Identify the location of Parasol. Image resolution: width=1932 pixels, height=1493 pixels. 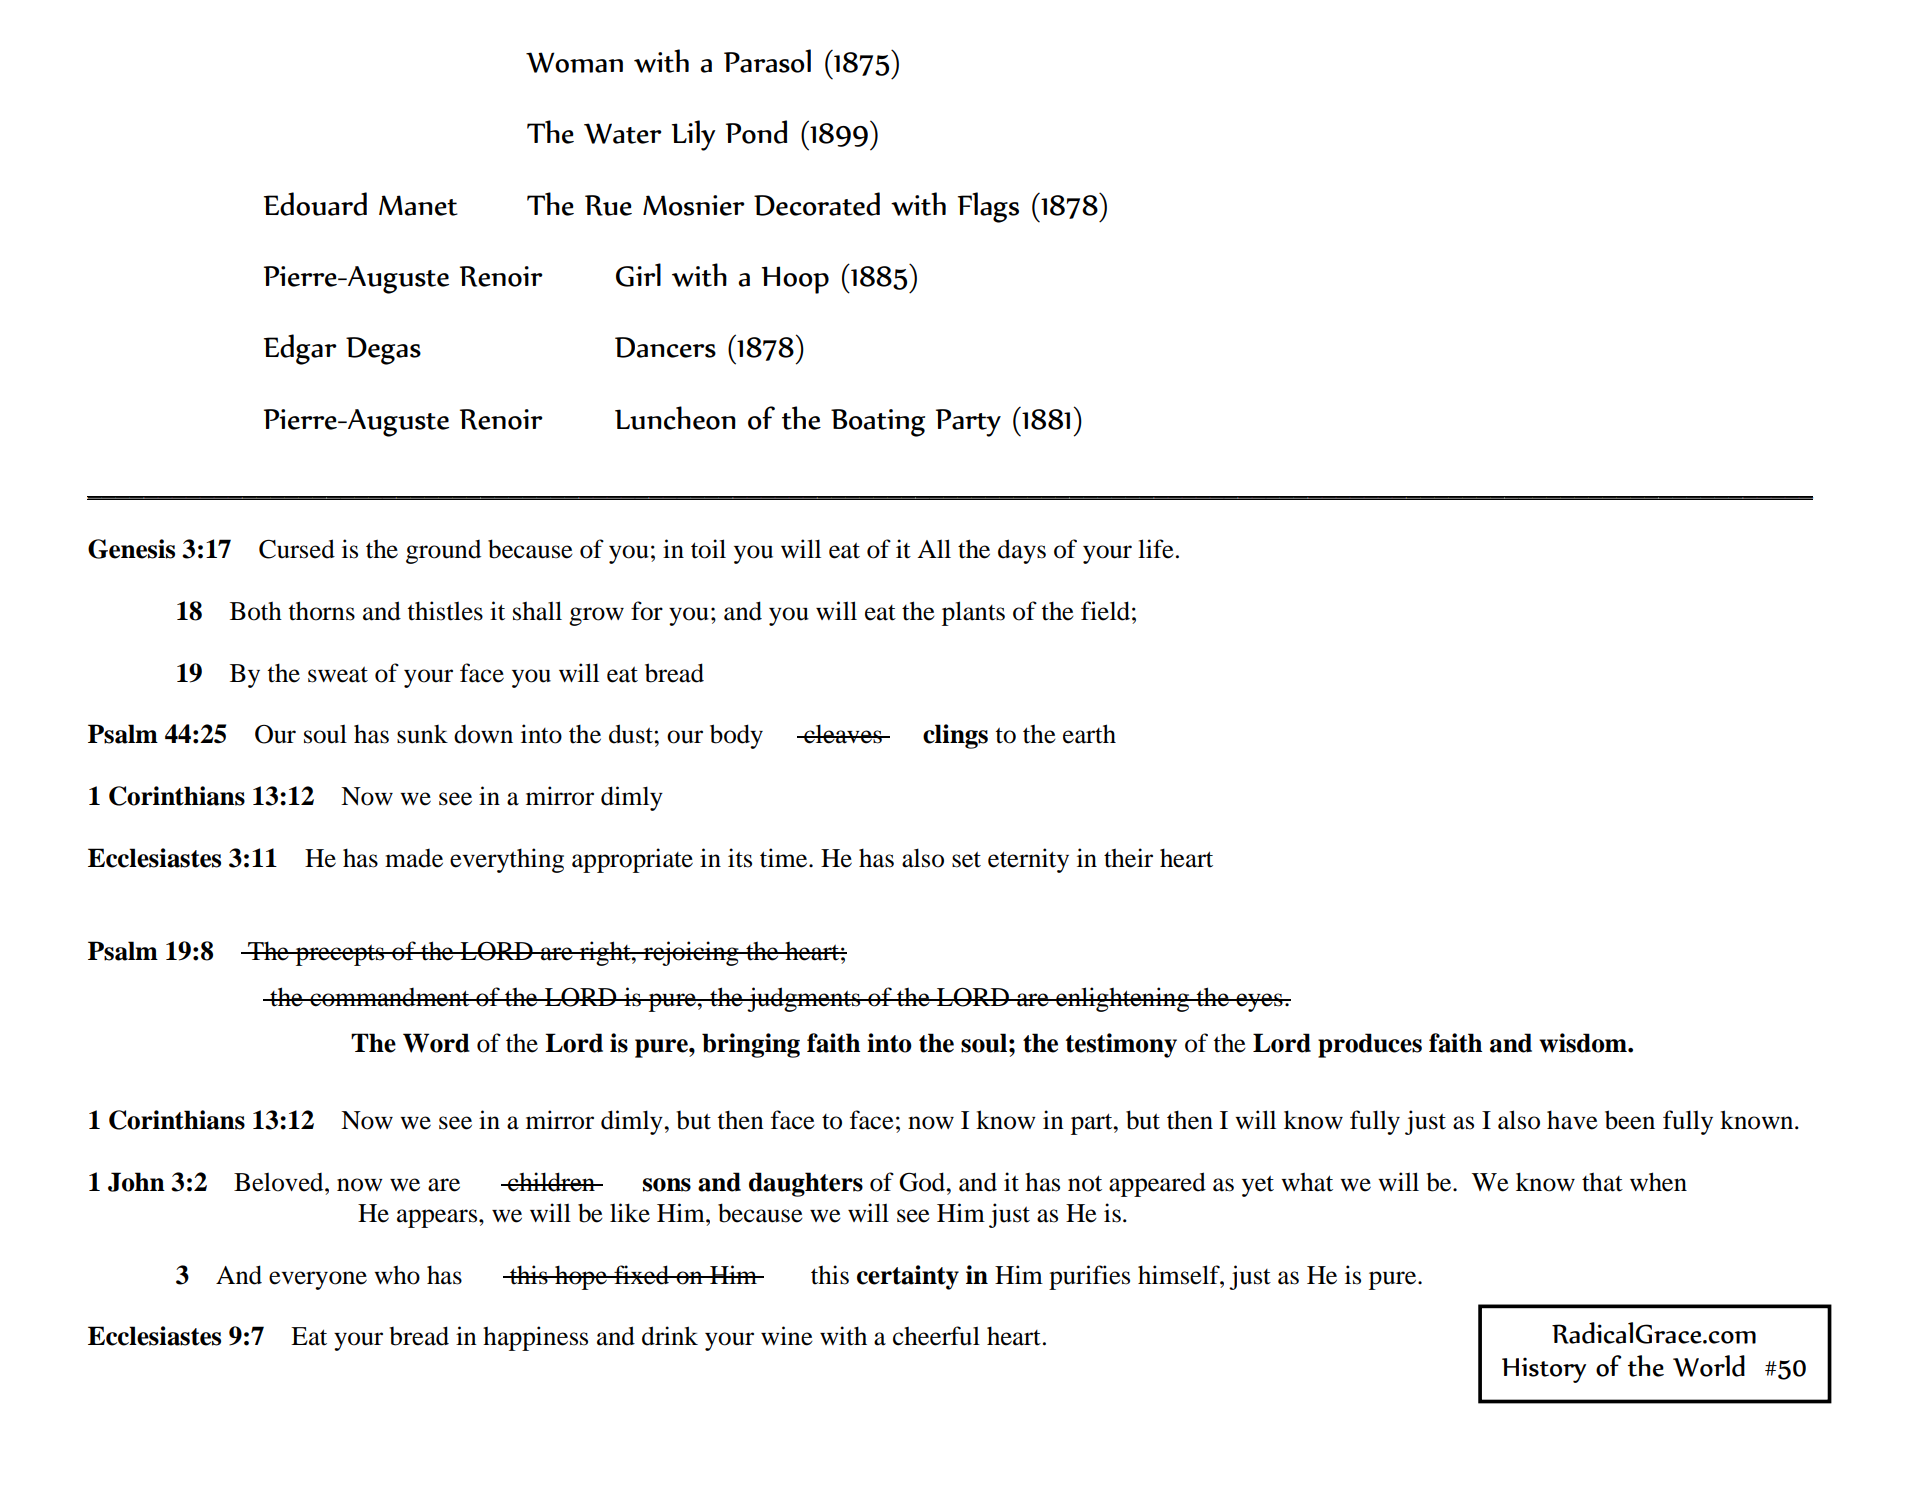
(767, 61).
